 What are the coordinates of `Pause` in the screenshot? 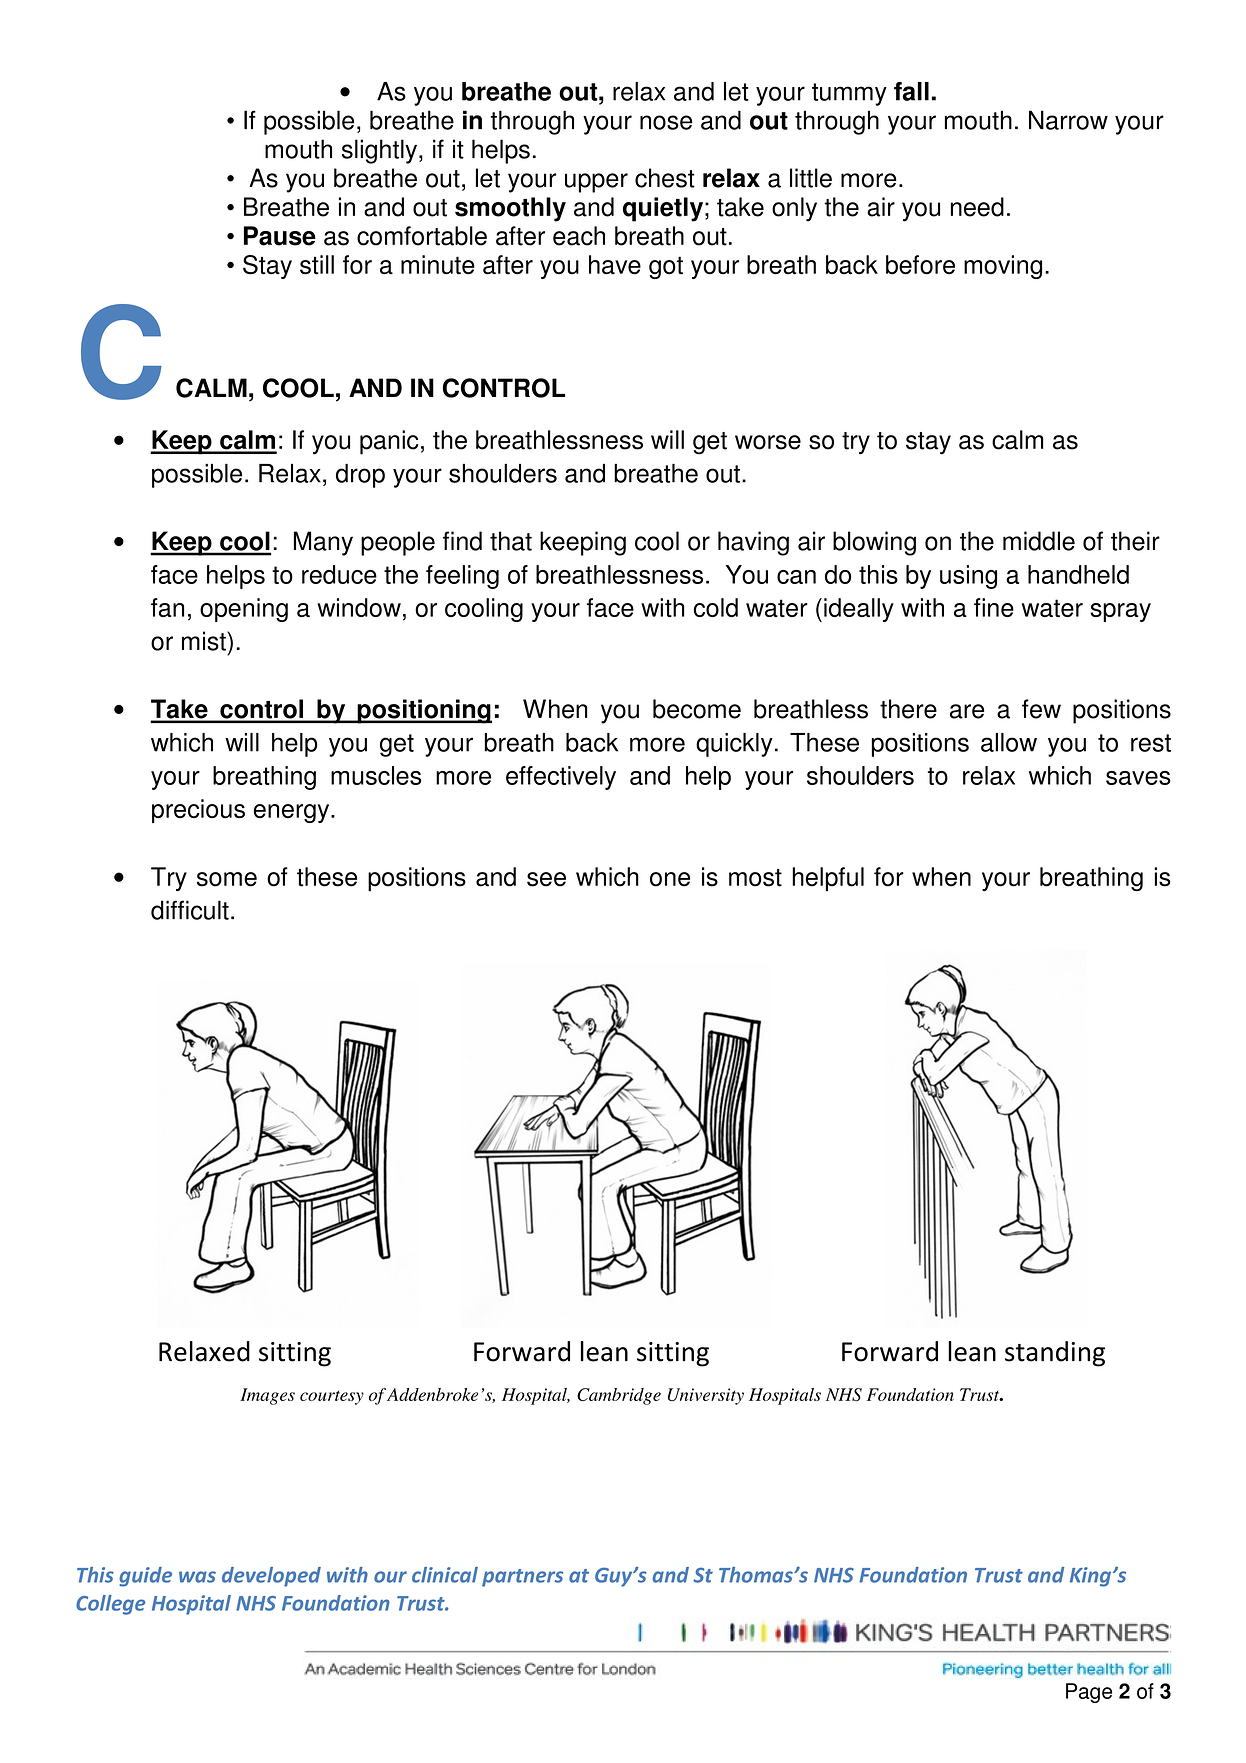 It's located at (280, 236).
